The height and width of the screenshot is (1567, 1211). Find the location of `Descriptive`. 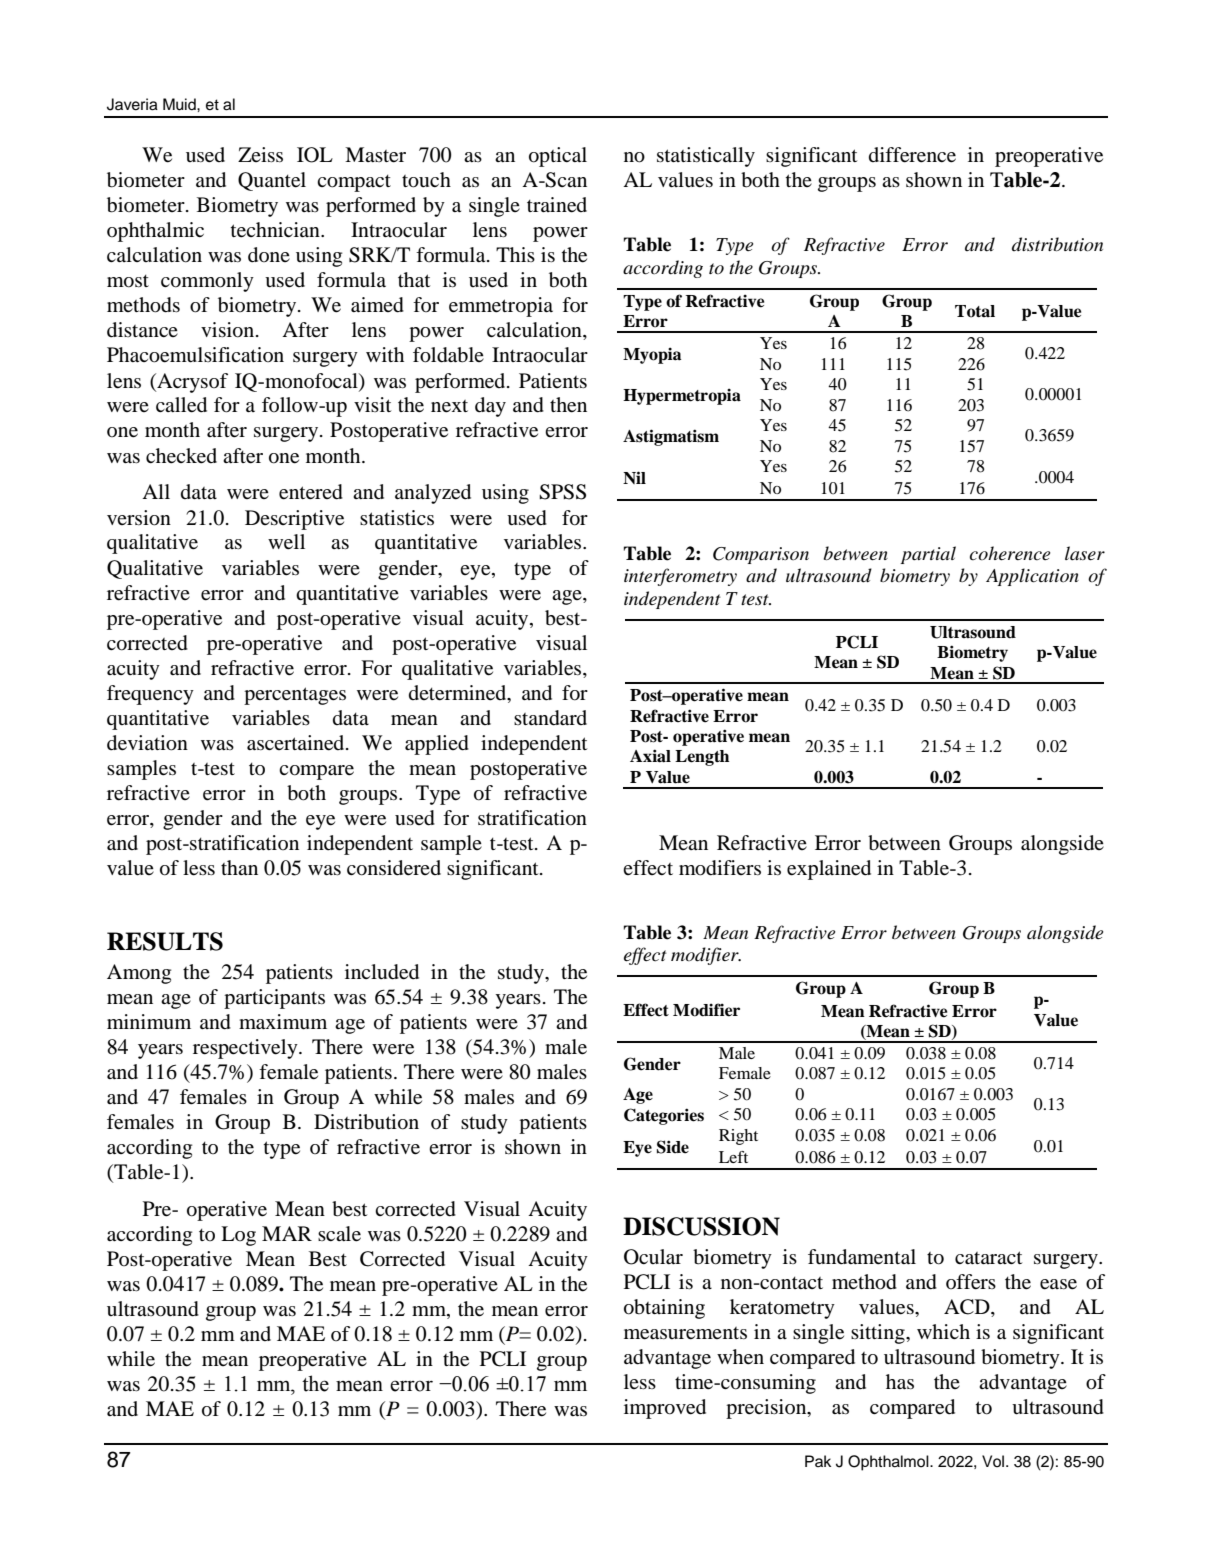

Descriptive is located at coordinates (294, 520).
